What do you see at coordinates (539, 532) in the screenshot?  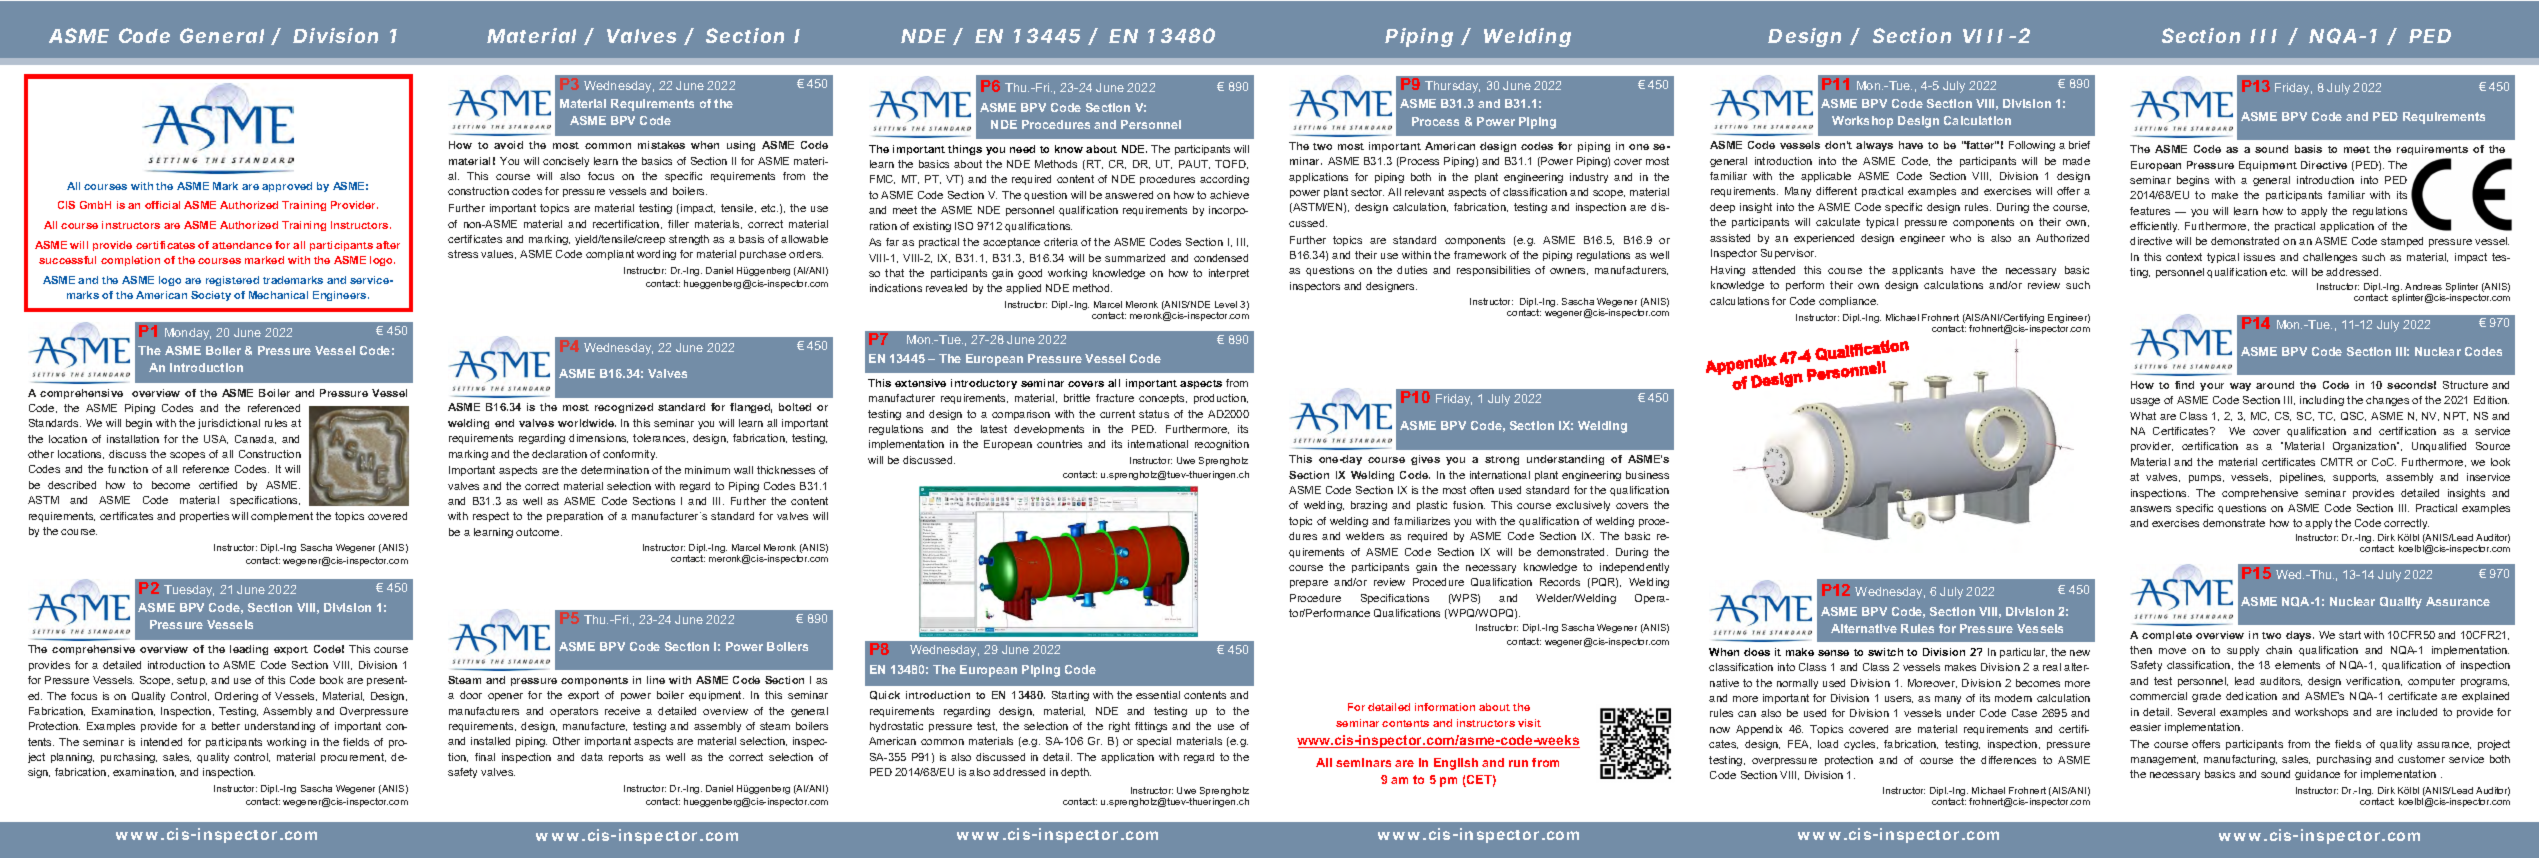 I see `outcome` at bounding box center [539, 532].
